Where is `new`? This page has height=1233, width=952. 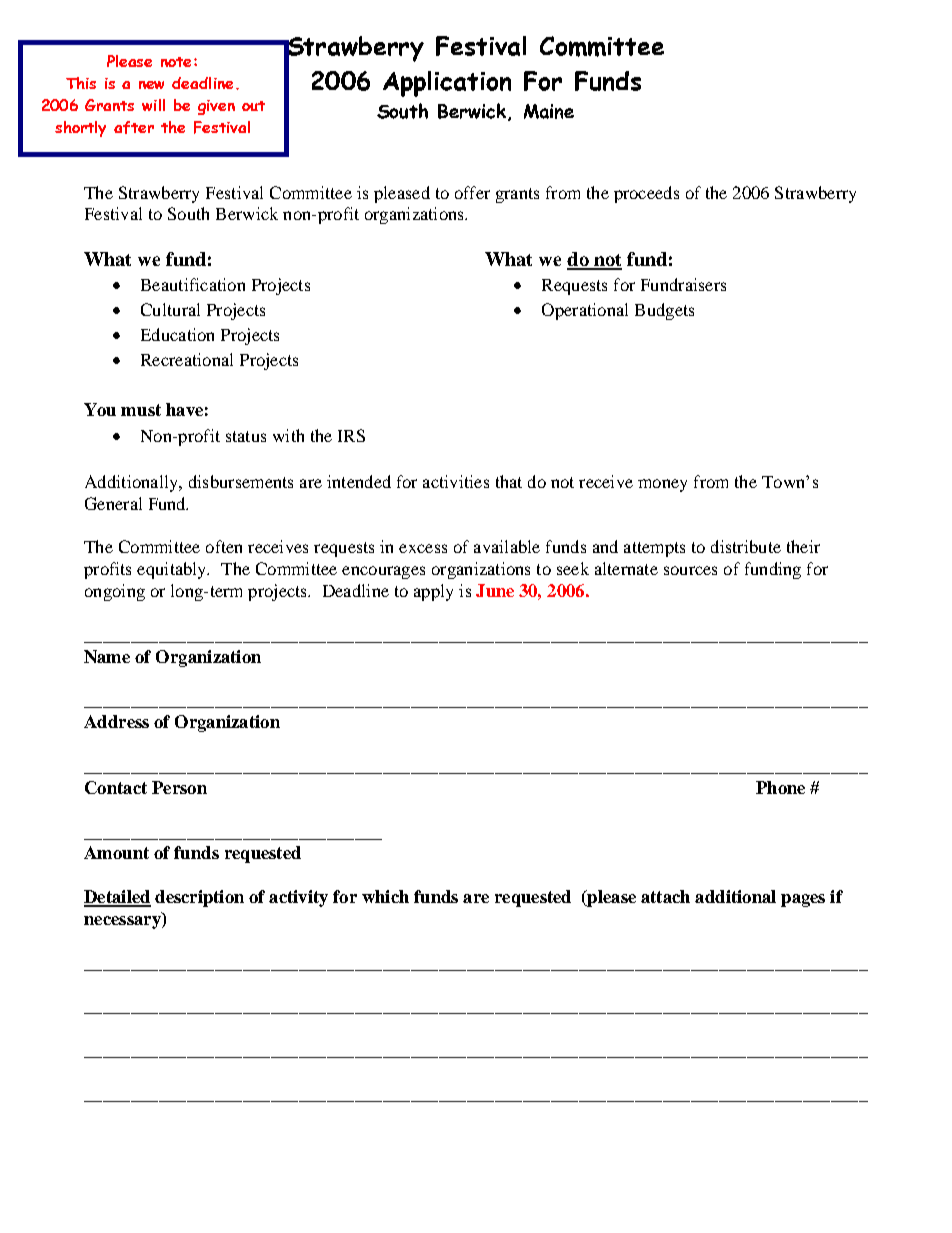
new is located at coordinates (151, 85).
